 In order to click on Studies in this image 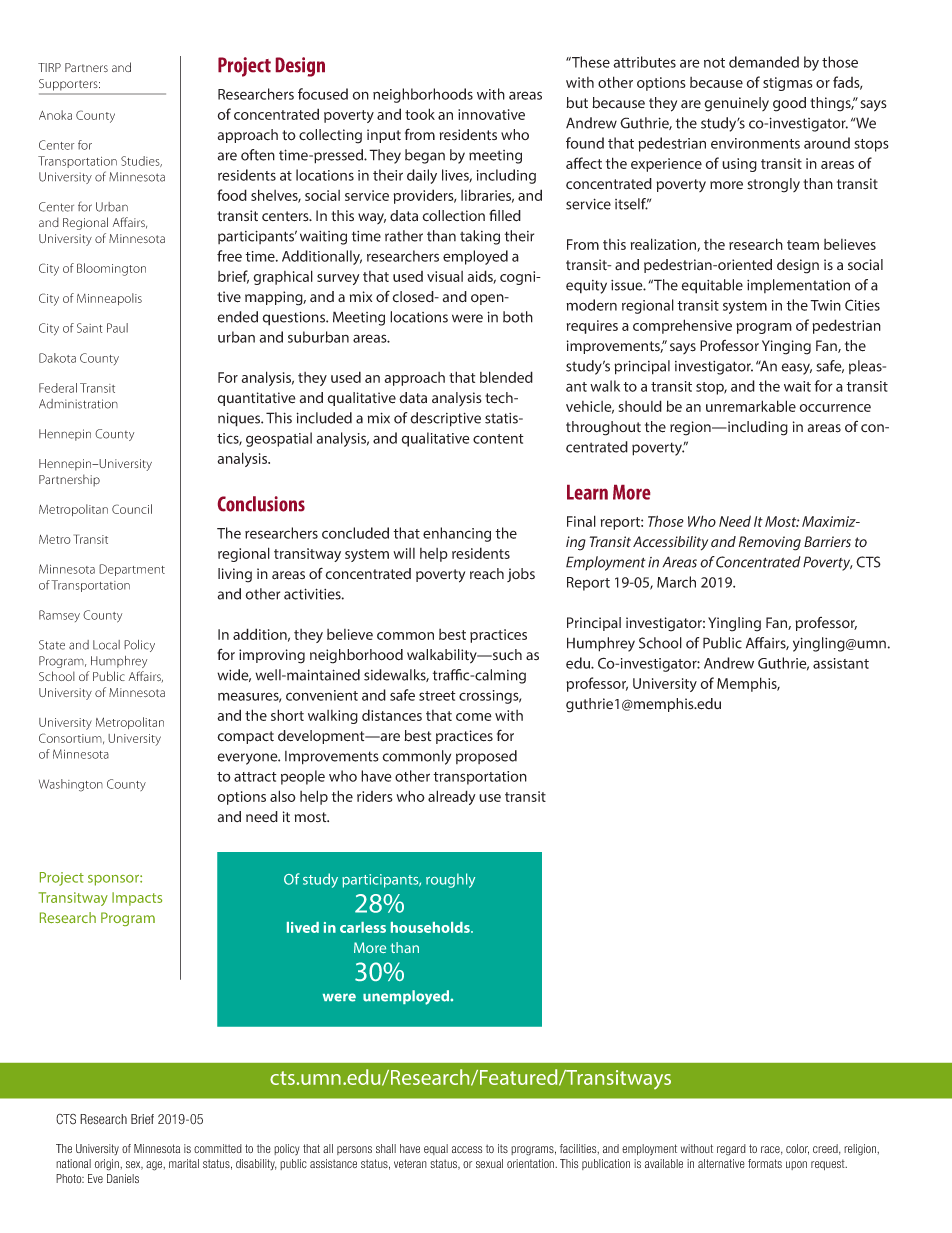, I will do `click(141, 161)`.
